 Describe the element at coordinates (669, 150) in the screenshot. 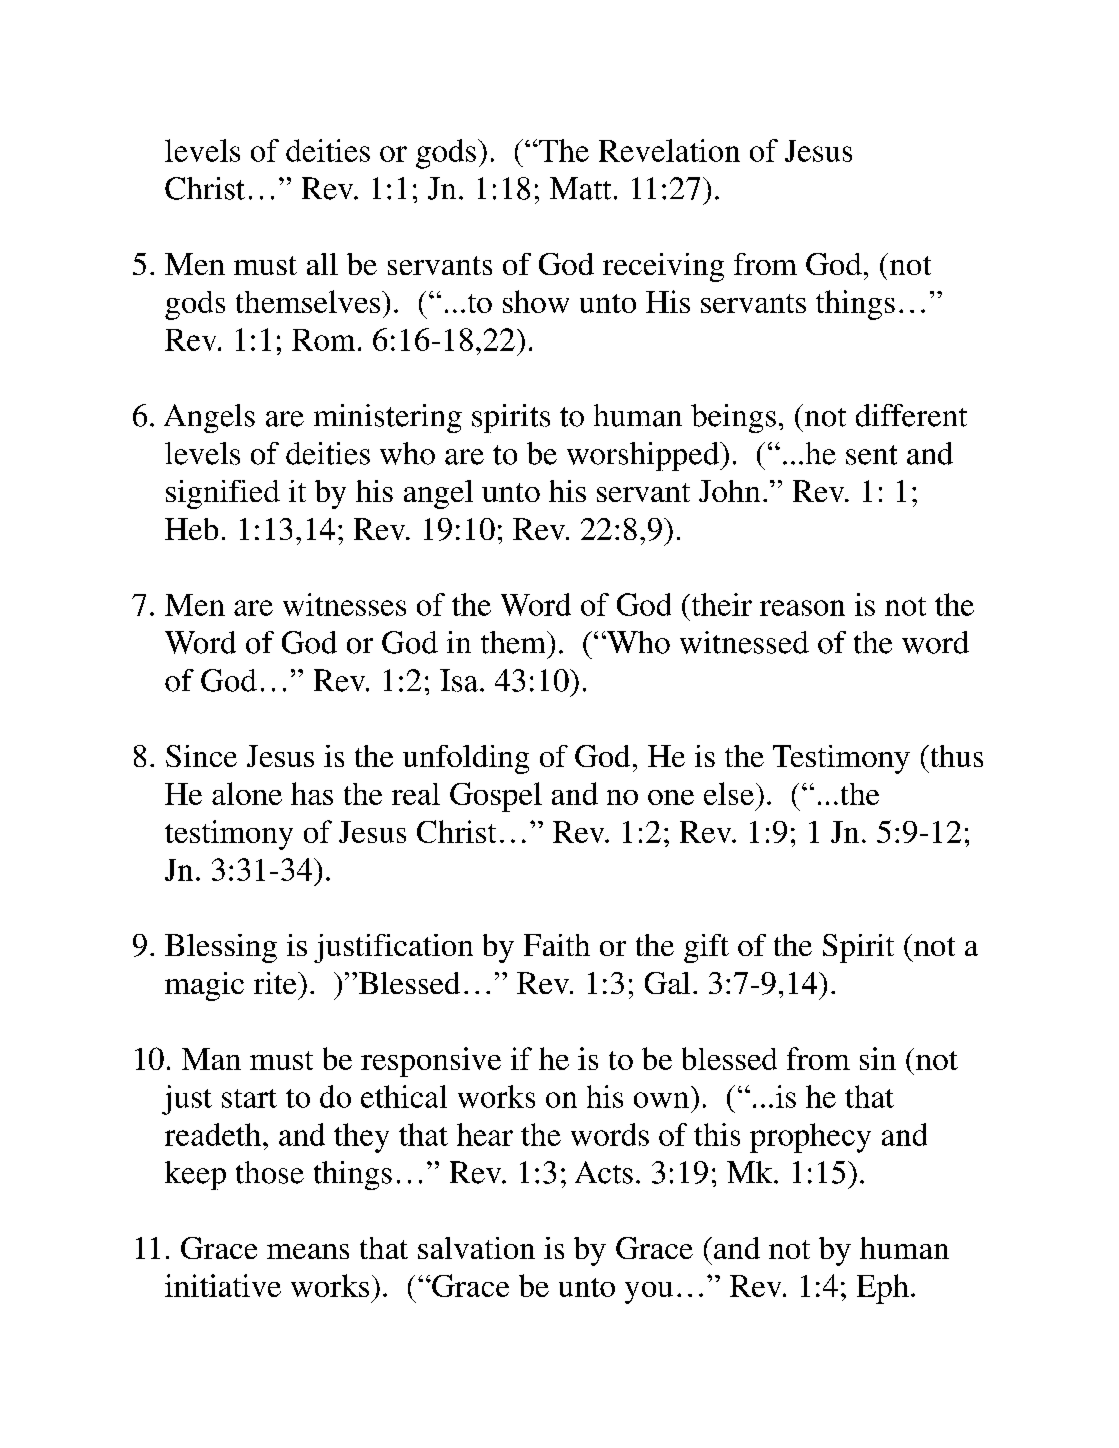

I see `Revelation` at that location.
